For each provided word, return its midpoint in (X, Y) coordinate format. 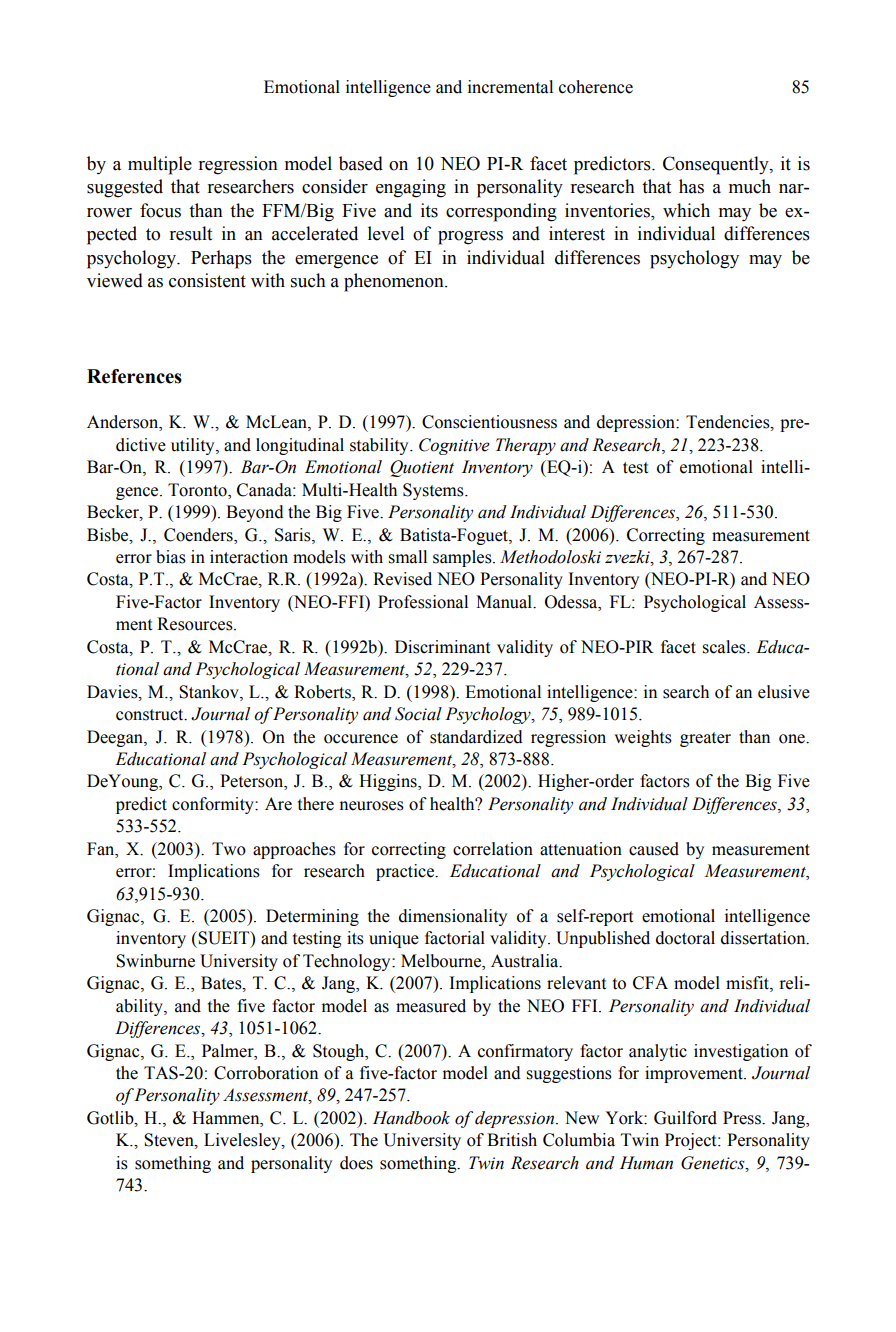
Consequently (717, 165)
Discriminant (442, 647)
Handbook (411, 1118)
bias (171, 557)
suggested (125, 188)
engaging (411, 188)
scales (725, 647)
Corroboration (266, 1073)
